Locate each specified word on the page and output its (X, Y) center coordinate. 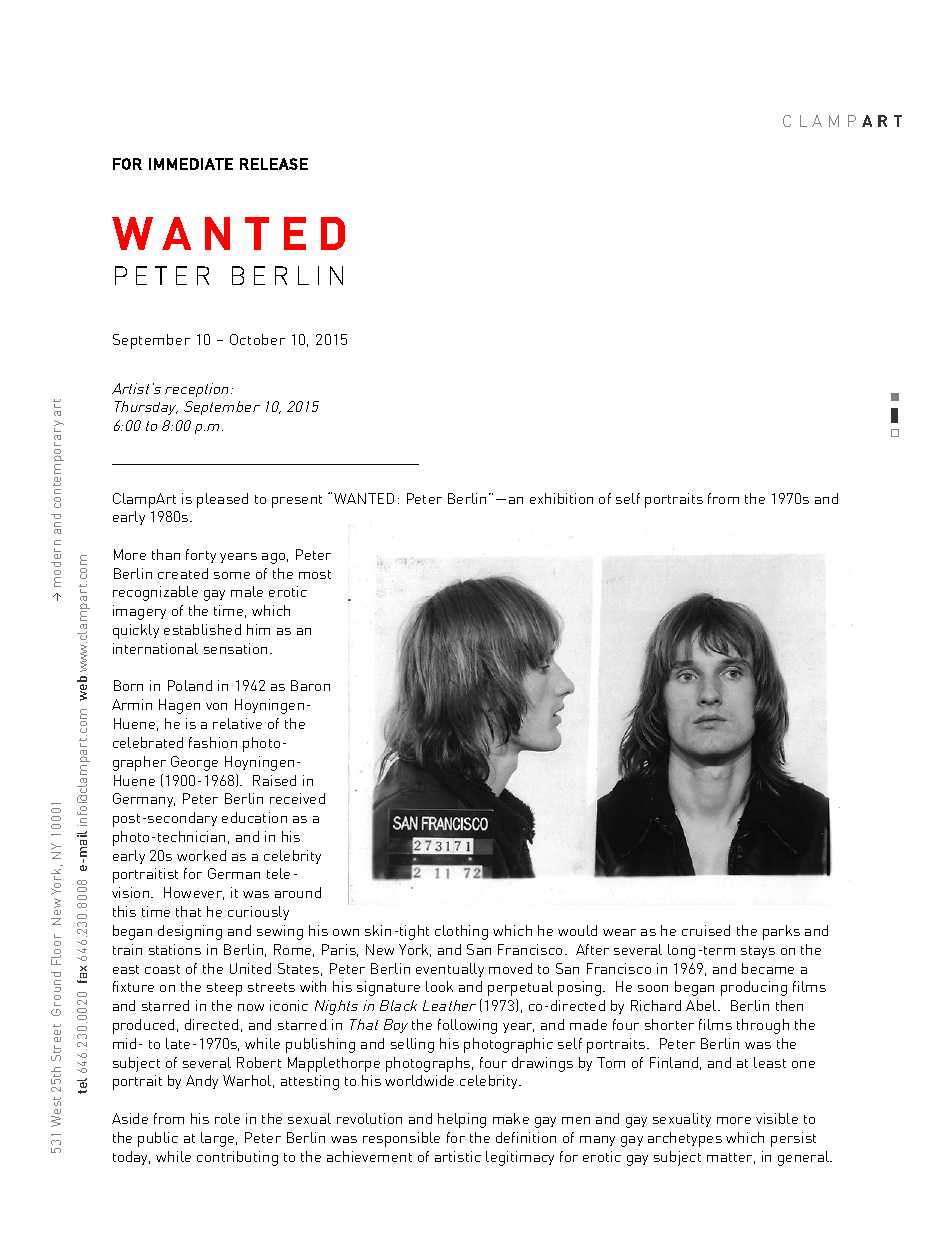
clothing (461, 932)
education (254, 817)
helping (462, 1120)
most (315, 574)
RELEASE (274, 164)
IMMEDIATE (191, 164)
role (227, 1118)
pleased (222, 500)
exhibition (561, 498)
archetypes (685, 1139)
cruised (706, 930)
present (297, 501)
